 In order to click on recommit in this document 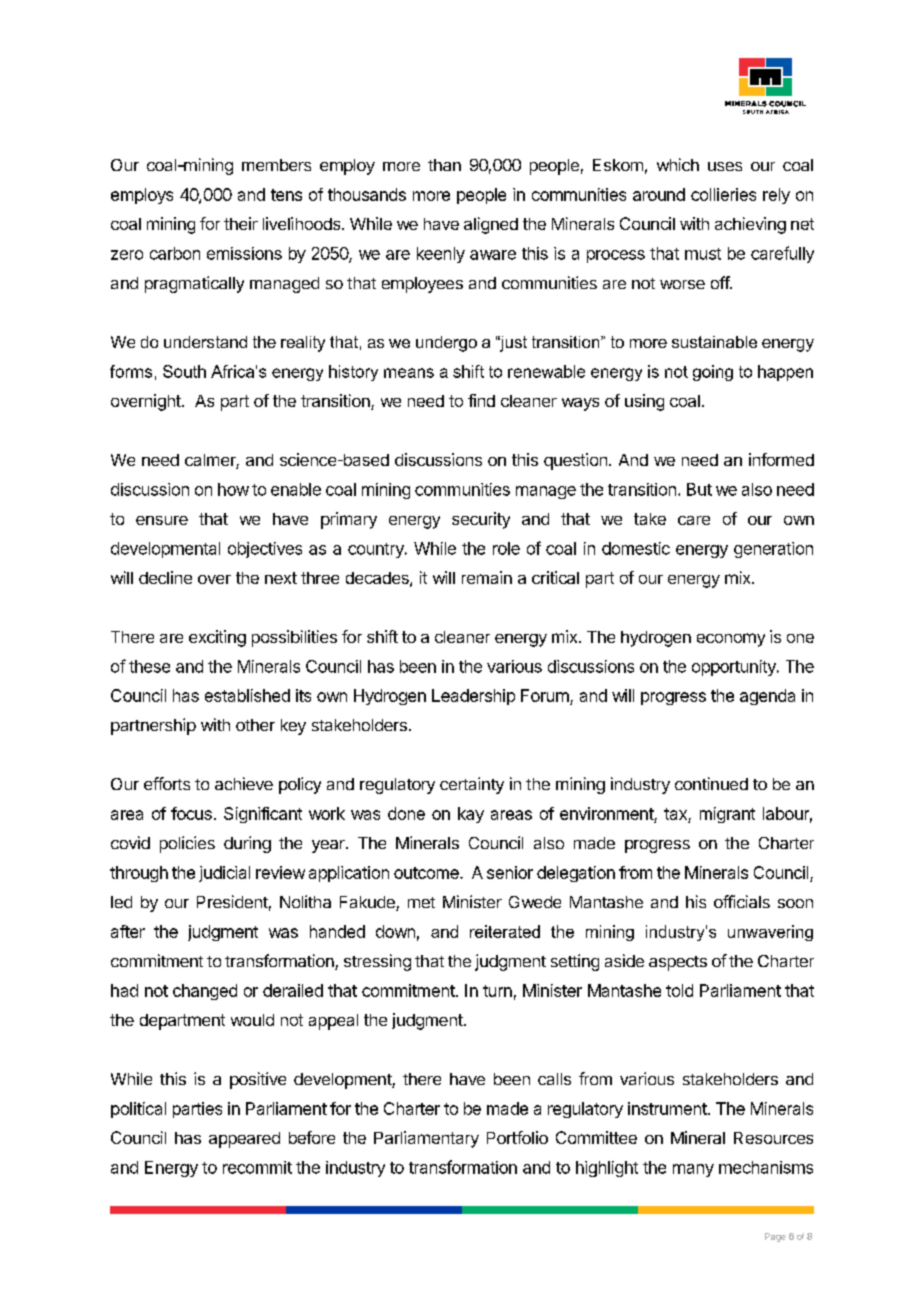, I will do `click(257, 1167)`.
